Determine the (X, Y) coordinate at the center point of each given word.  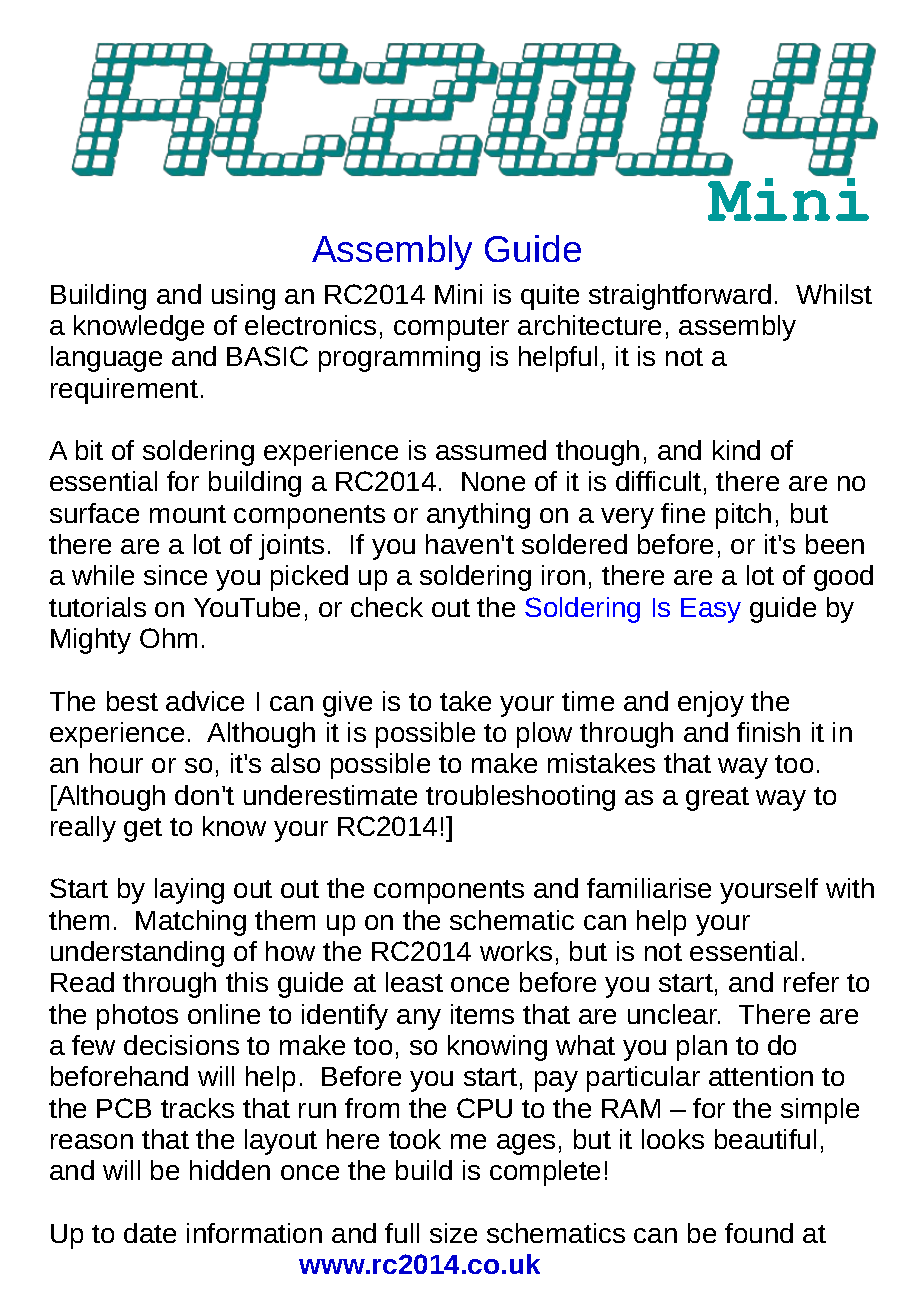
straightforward (680, 297)
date (150, 1233)
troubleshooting (520, 798)
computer (451, 329)
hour (116, 763)
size (453, 1233)
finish (768, 732)
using (243, 297)
